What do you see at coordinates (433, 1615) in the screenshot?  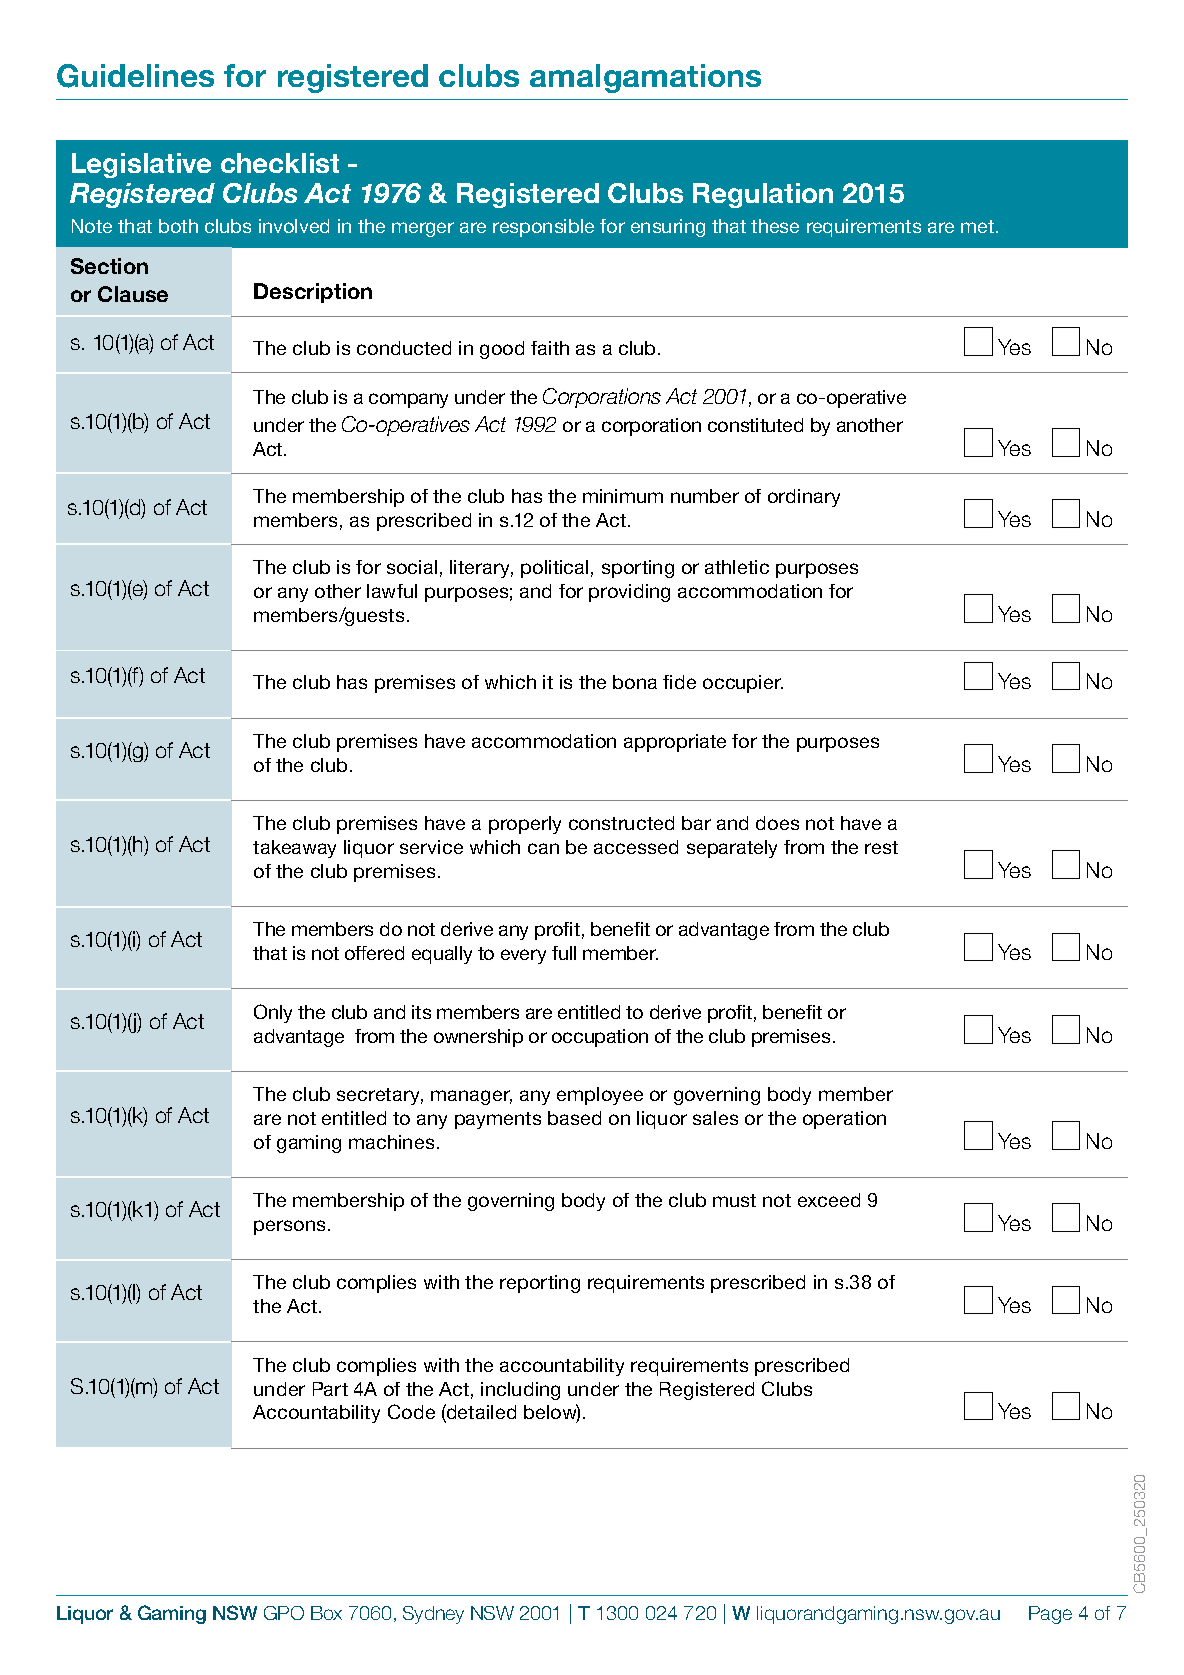 I see `Sydney` at bounding box center [433, 1615].
